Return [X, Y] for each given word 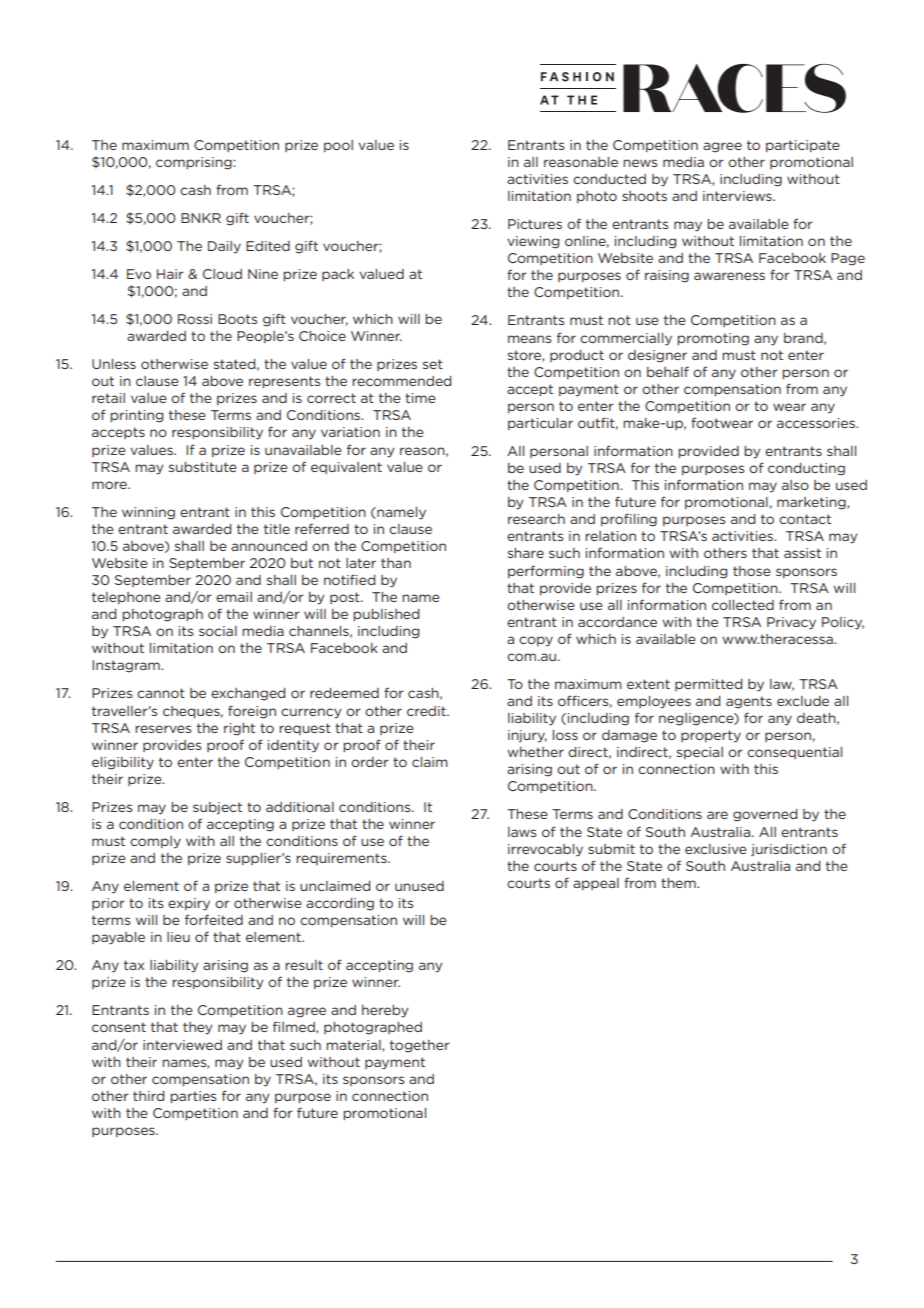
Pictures [535, 224]
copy [536, 641]
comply [155, 842]
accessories [817, 423]
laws [522, 832]
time [420, 398]
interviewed [182, 1045]
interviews [738, 196]
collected [743, 605]
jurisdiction [789, 850]
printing [136, 416]
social [218, 631]
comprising [195, 163]
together [420, 1046]
